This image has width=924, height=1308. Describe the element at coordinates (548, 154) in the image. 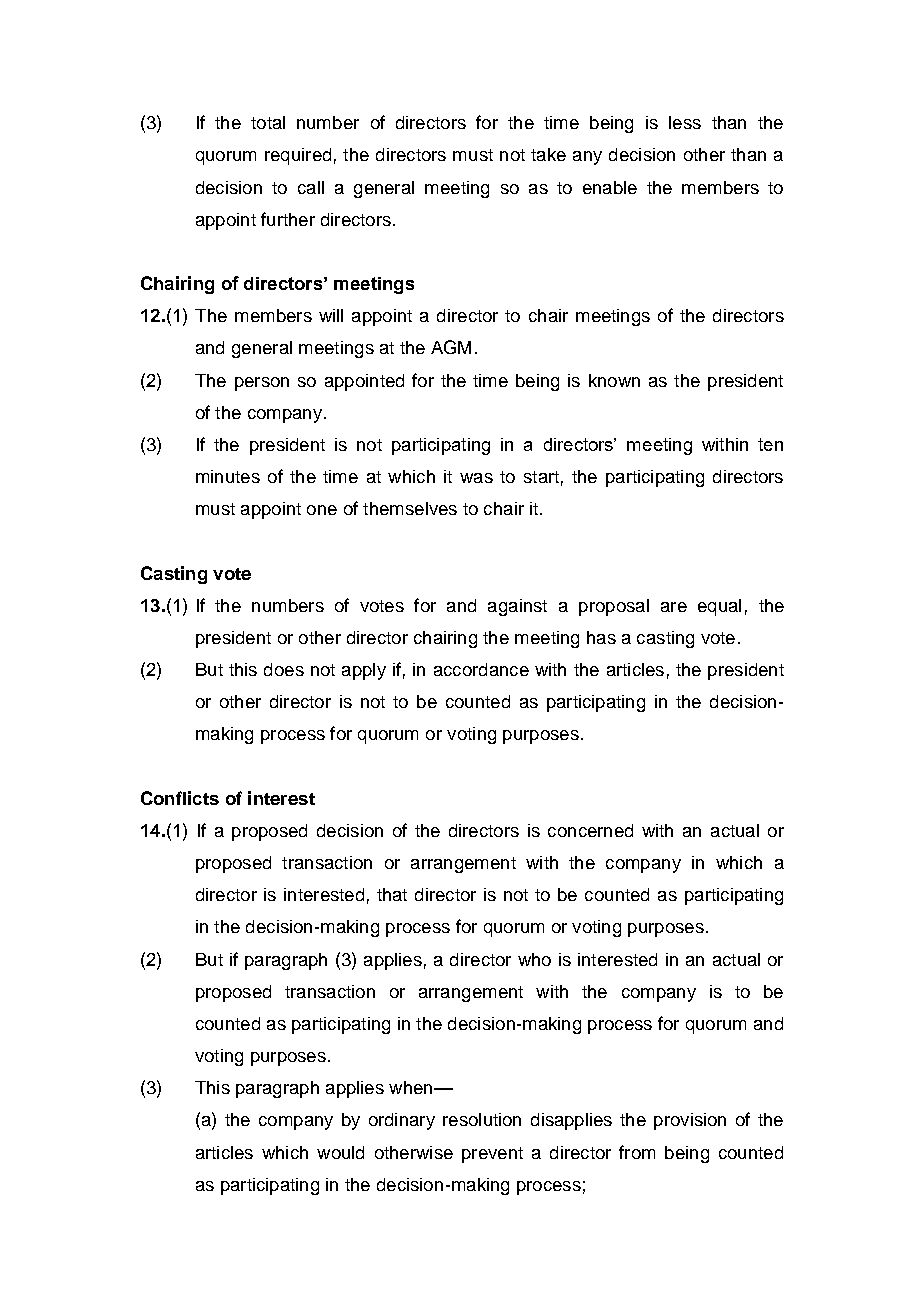

I see `take` at that location.
